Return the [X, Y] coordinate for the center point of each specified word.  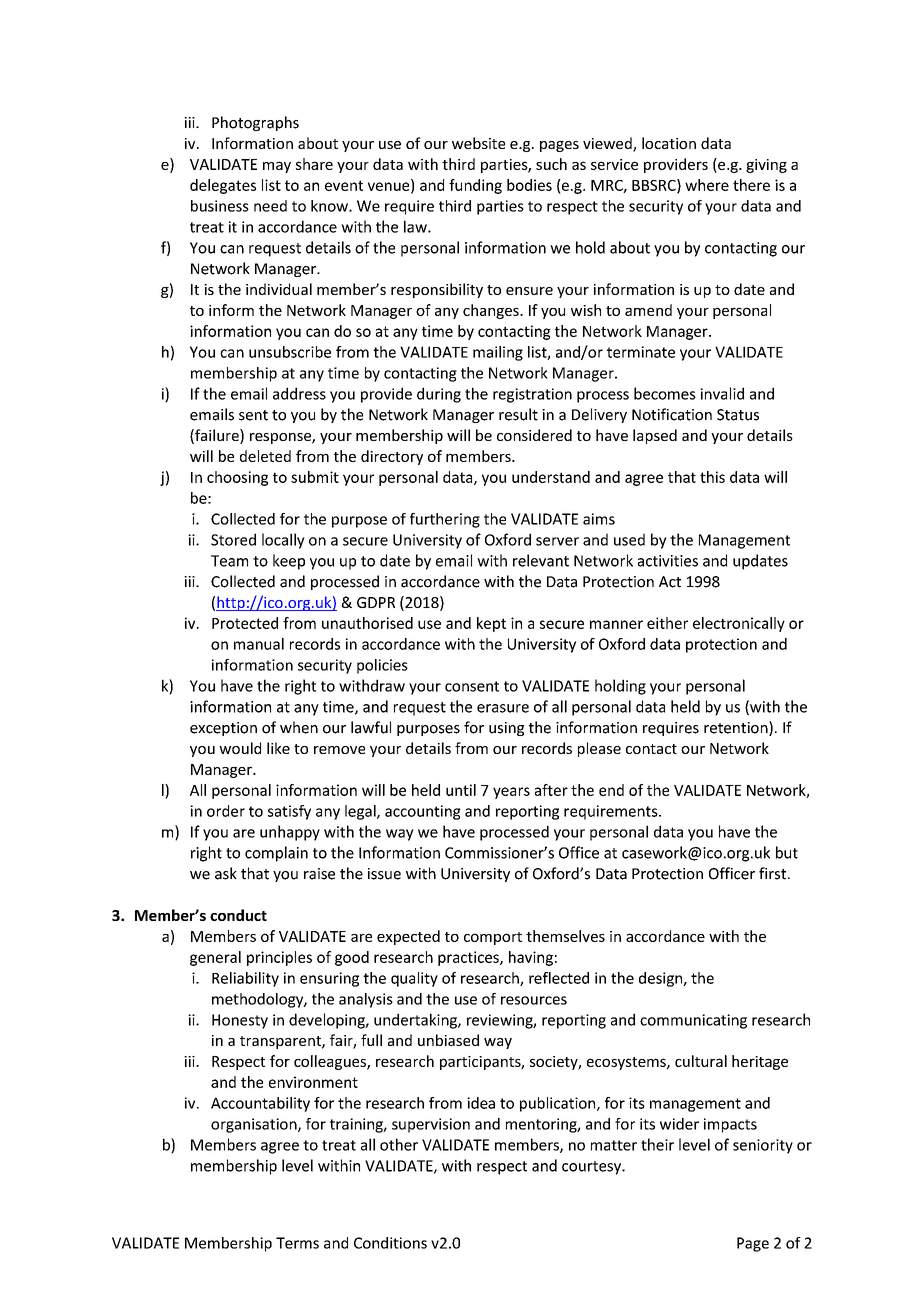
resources [534, 1000]
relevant [541, 560]
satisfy [289, 812]
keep [289, 562]
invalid [722, 393]
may [277, 167]
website [478, 143]
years [511, 793]
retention [737, 728]
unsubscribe [290, 352]
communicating [693, 1021]
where [707, 185]
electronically [739, 624]
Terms [297, 1243]
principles [279, 958]
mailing [498, 353]
